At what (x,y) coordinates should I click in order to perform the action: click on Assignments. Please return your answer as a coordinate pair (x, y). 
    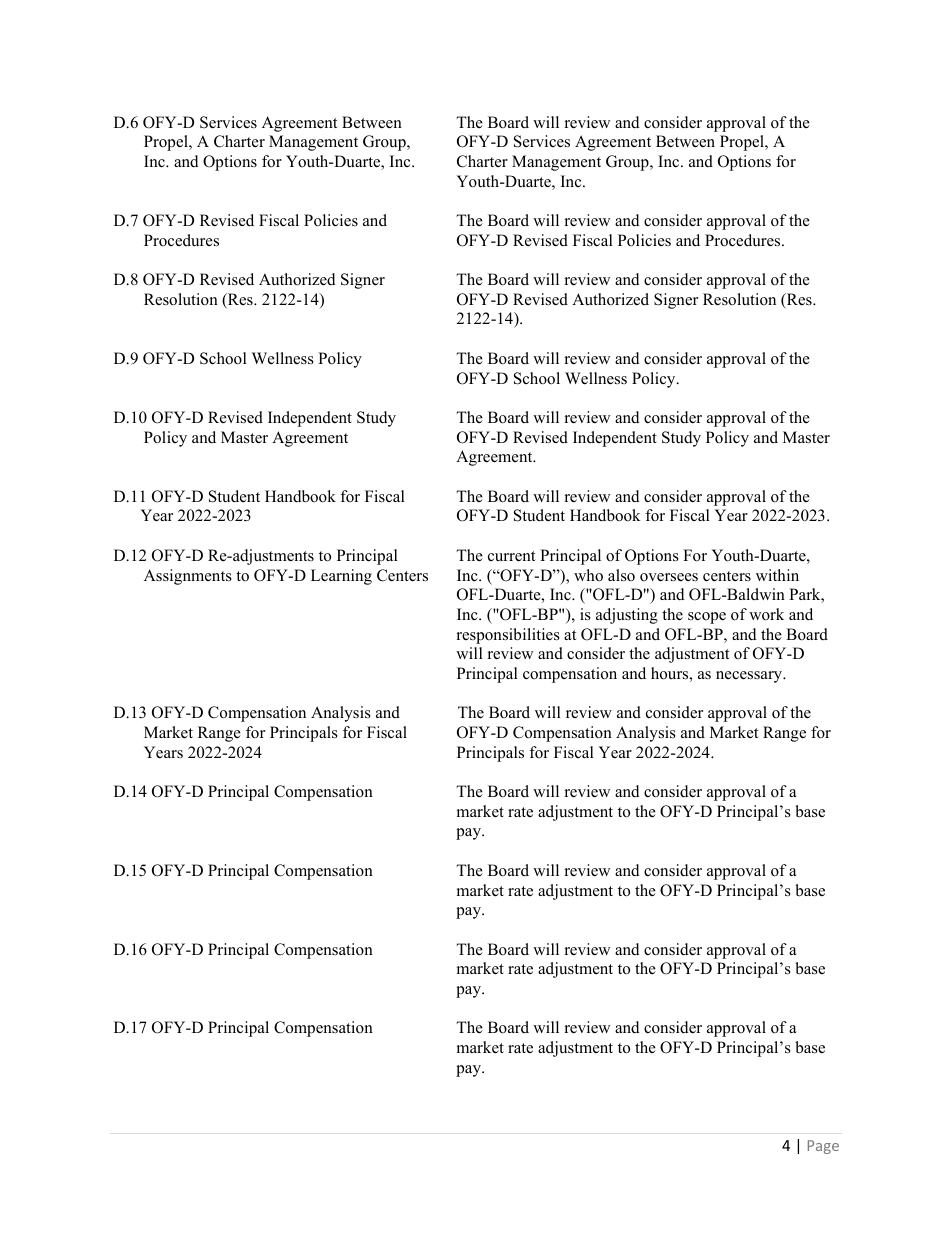
    Looking at the image, I should click on (188, 577).
